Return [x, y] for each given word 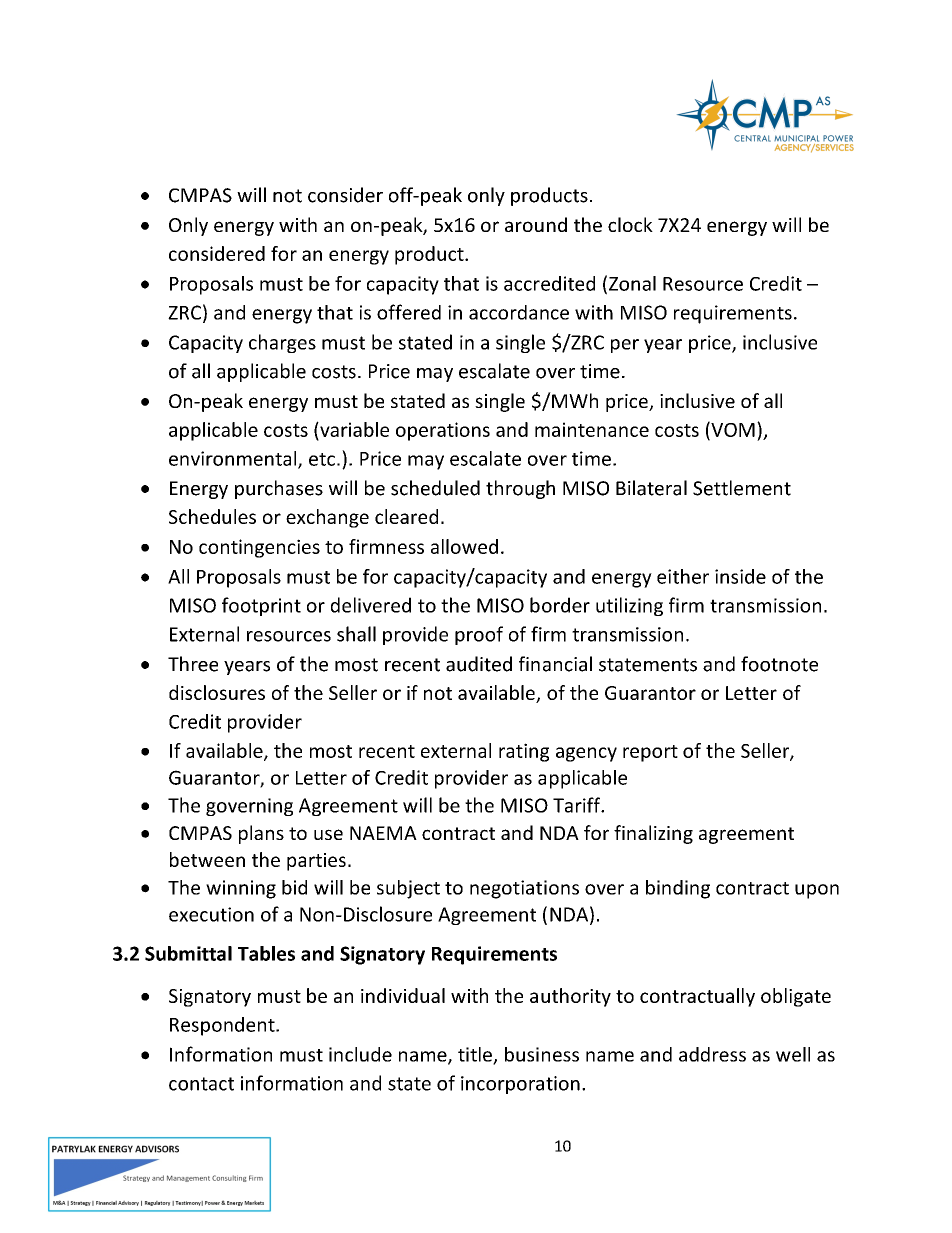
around [536, 224]
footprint [261, 606]
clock [630, 224]
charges [282, 343]
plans [261, 834]
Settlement [742, 488]
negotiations [524, 889]
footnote [779, 664]
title [476, 1055]
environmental [234, 459]
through [520, 489]
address [712, 1054]
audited [479, 664]
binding [678, 889]
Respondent [223, 1026]
